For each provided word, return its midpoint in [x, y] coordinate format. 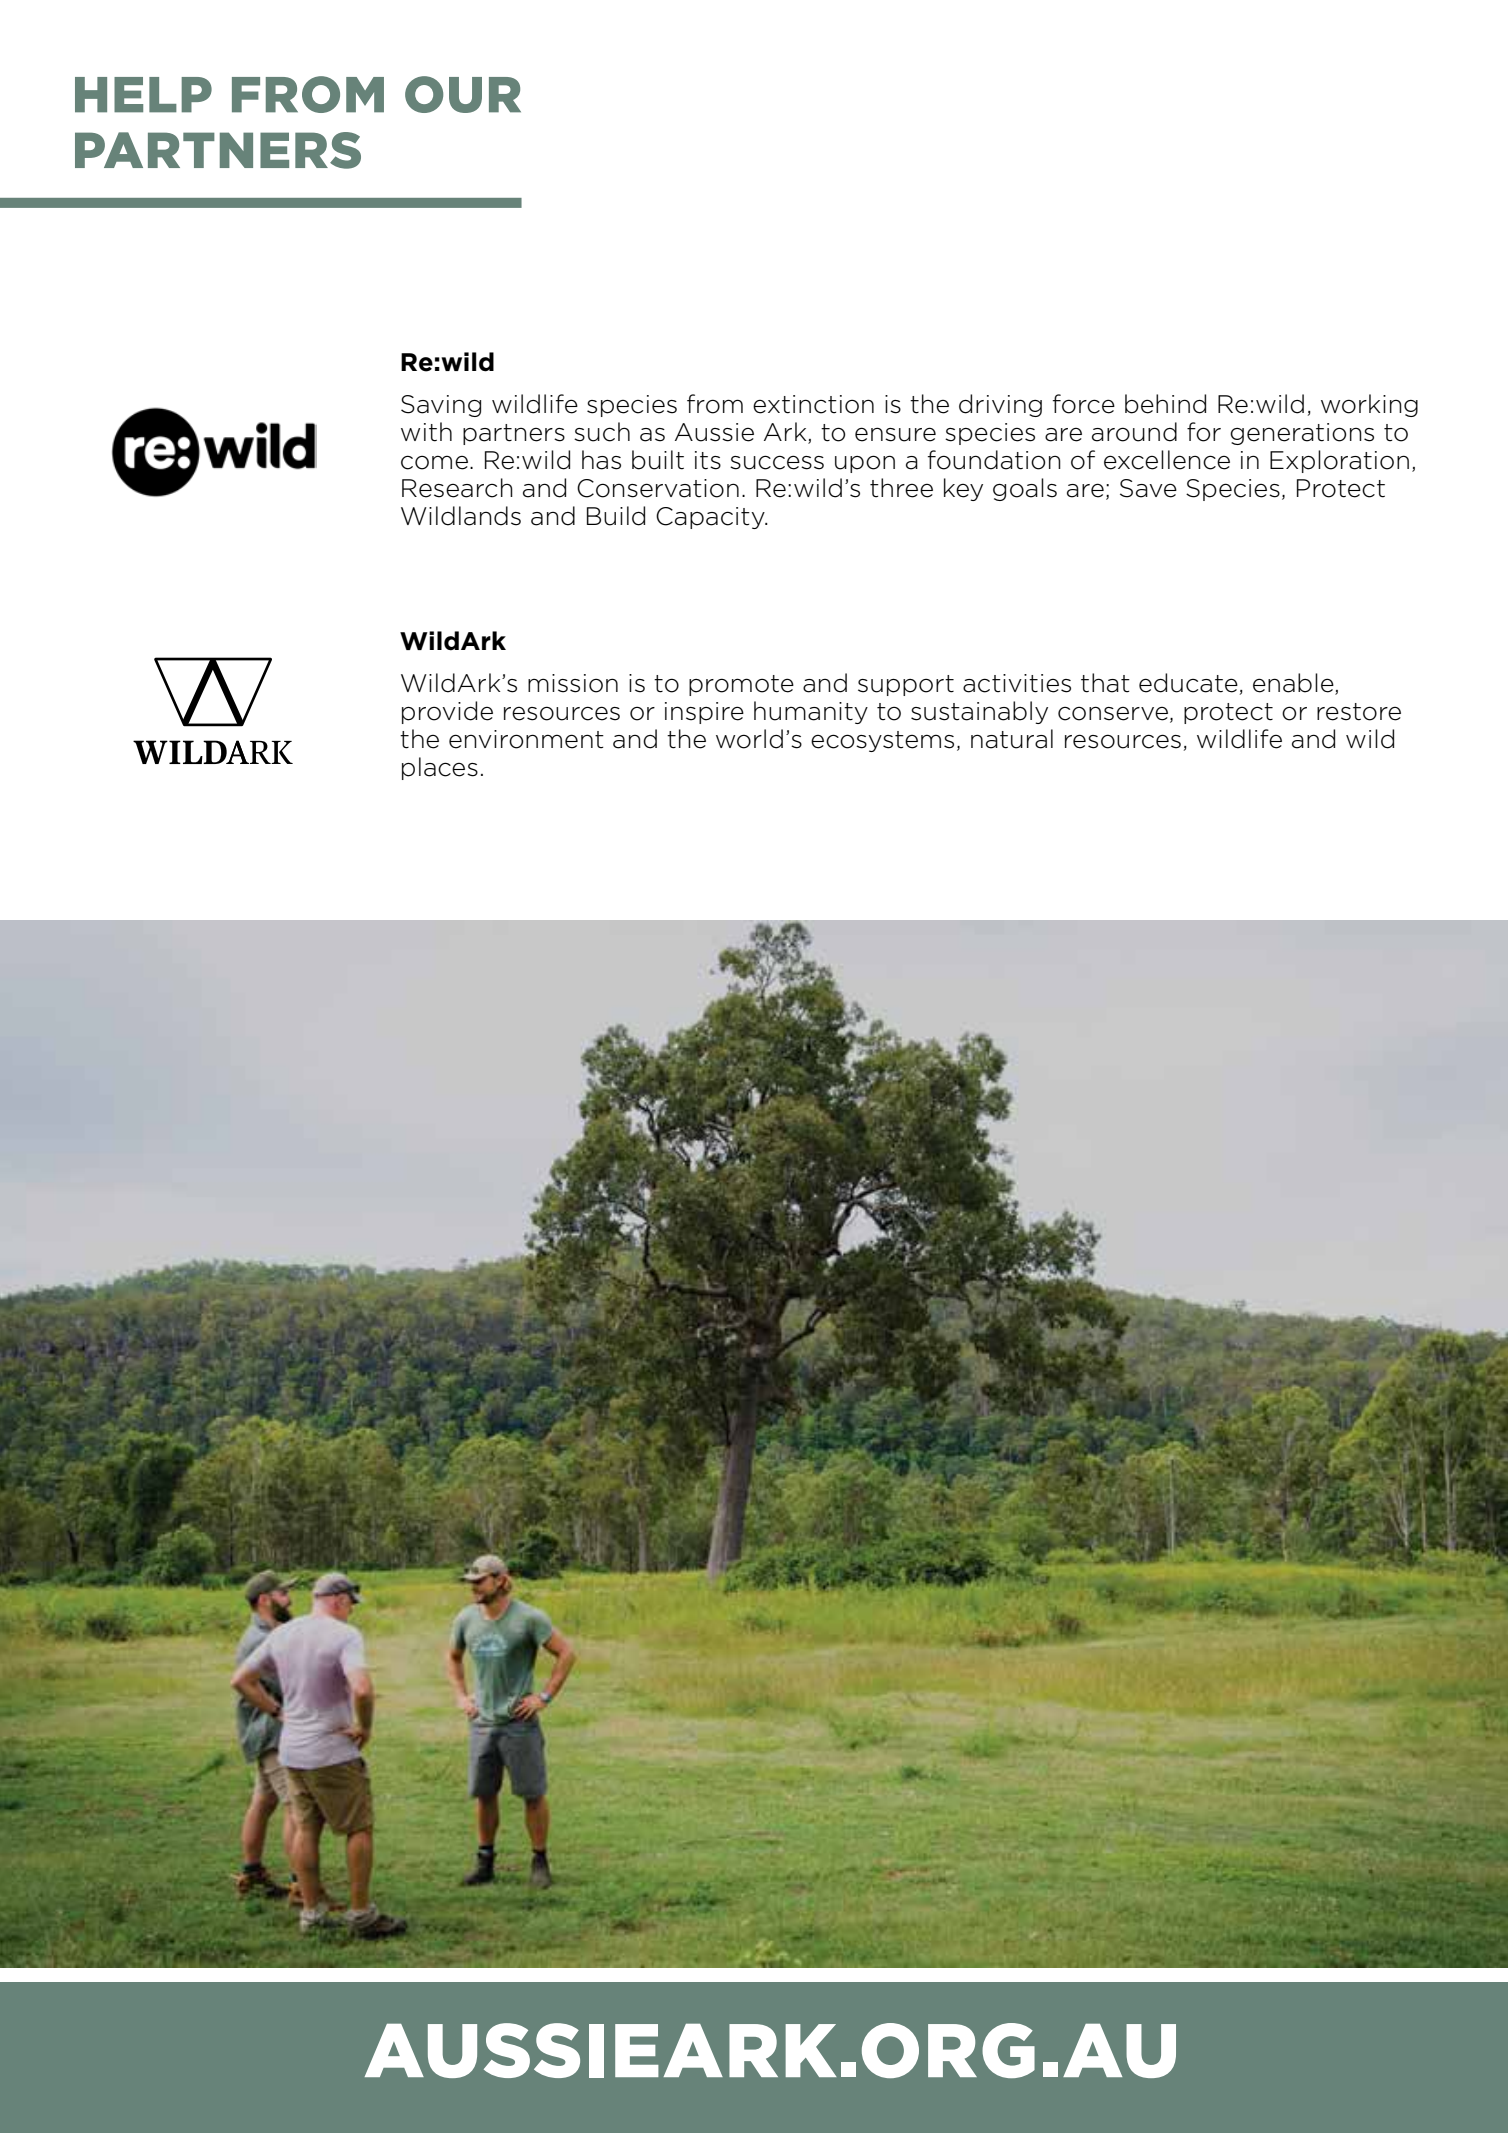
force [1084, 404]
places [440, 768]
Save [1148, 488]
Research [457, 488]
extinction [813, 404]
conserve [1113, 713]
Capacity [711, 518]
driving [1000, 405]
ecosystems [882, 741]
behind [1165, 404]
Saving [441, 406]
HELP [143, 95]
